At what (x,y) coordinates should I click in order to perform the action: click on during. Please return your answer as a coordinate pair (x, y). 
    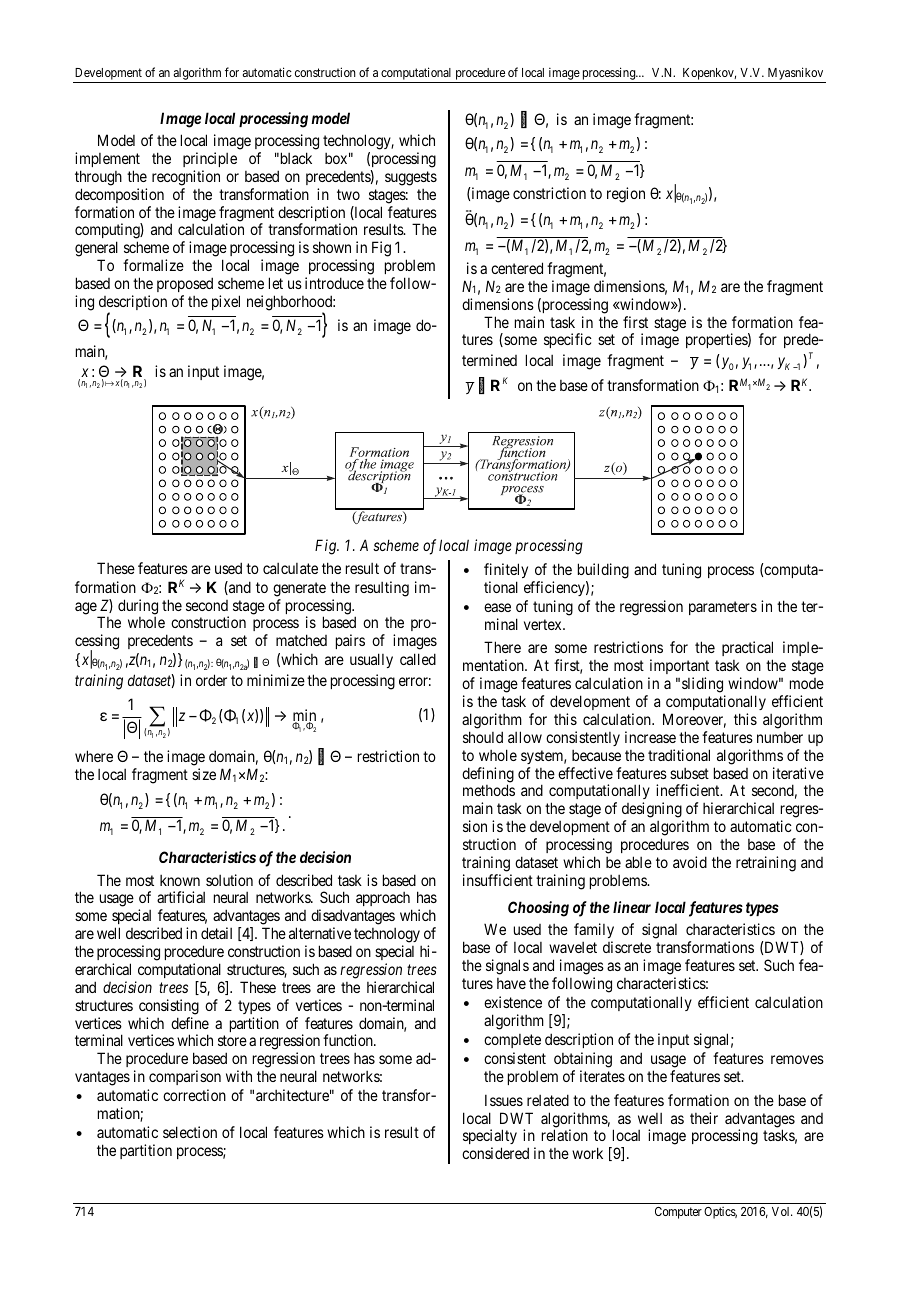
    Looking at the image, I should click on (138, 607).
